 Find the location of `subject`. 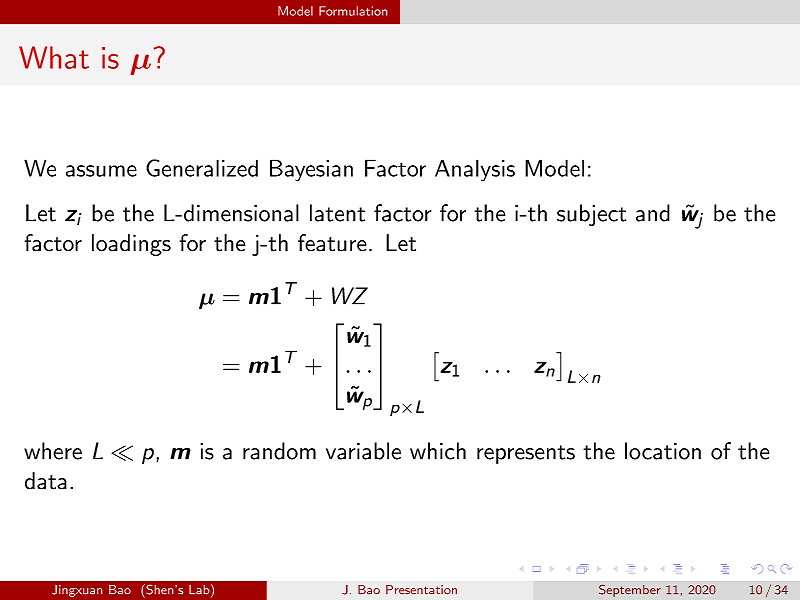

subject is located at coordinates (591, 215).
